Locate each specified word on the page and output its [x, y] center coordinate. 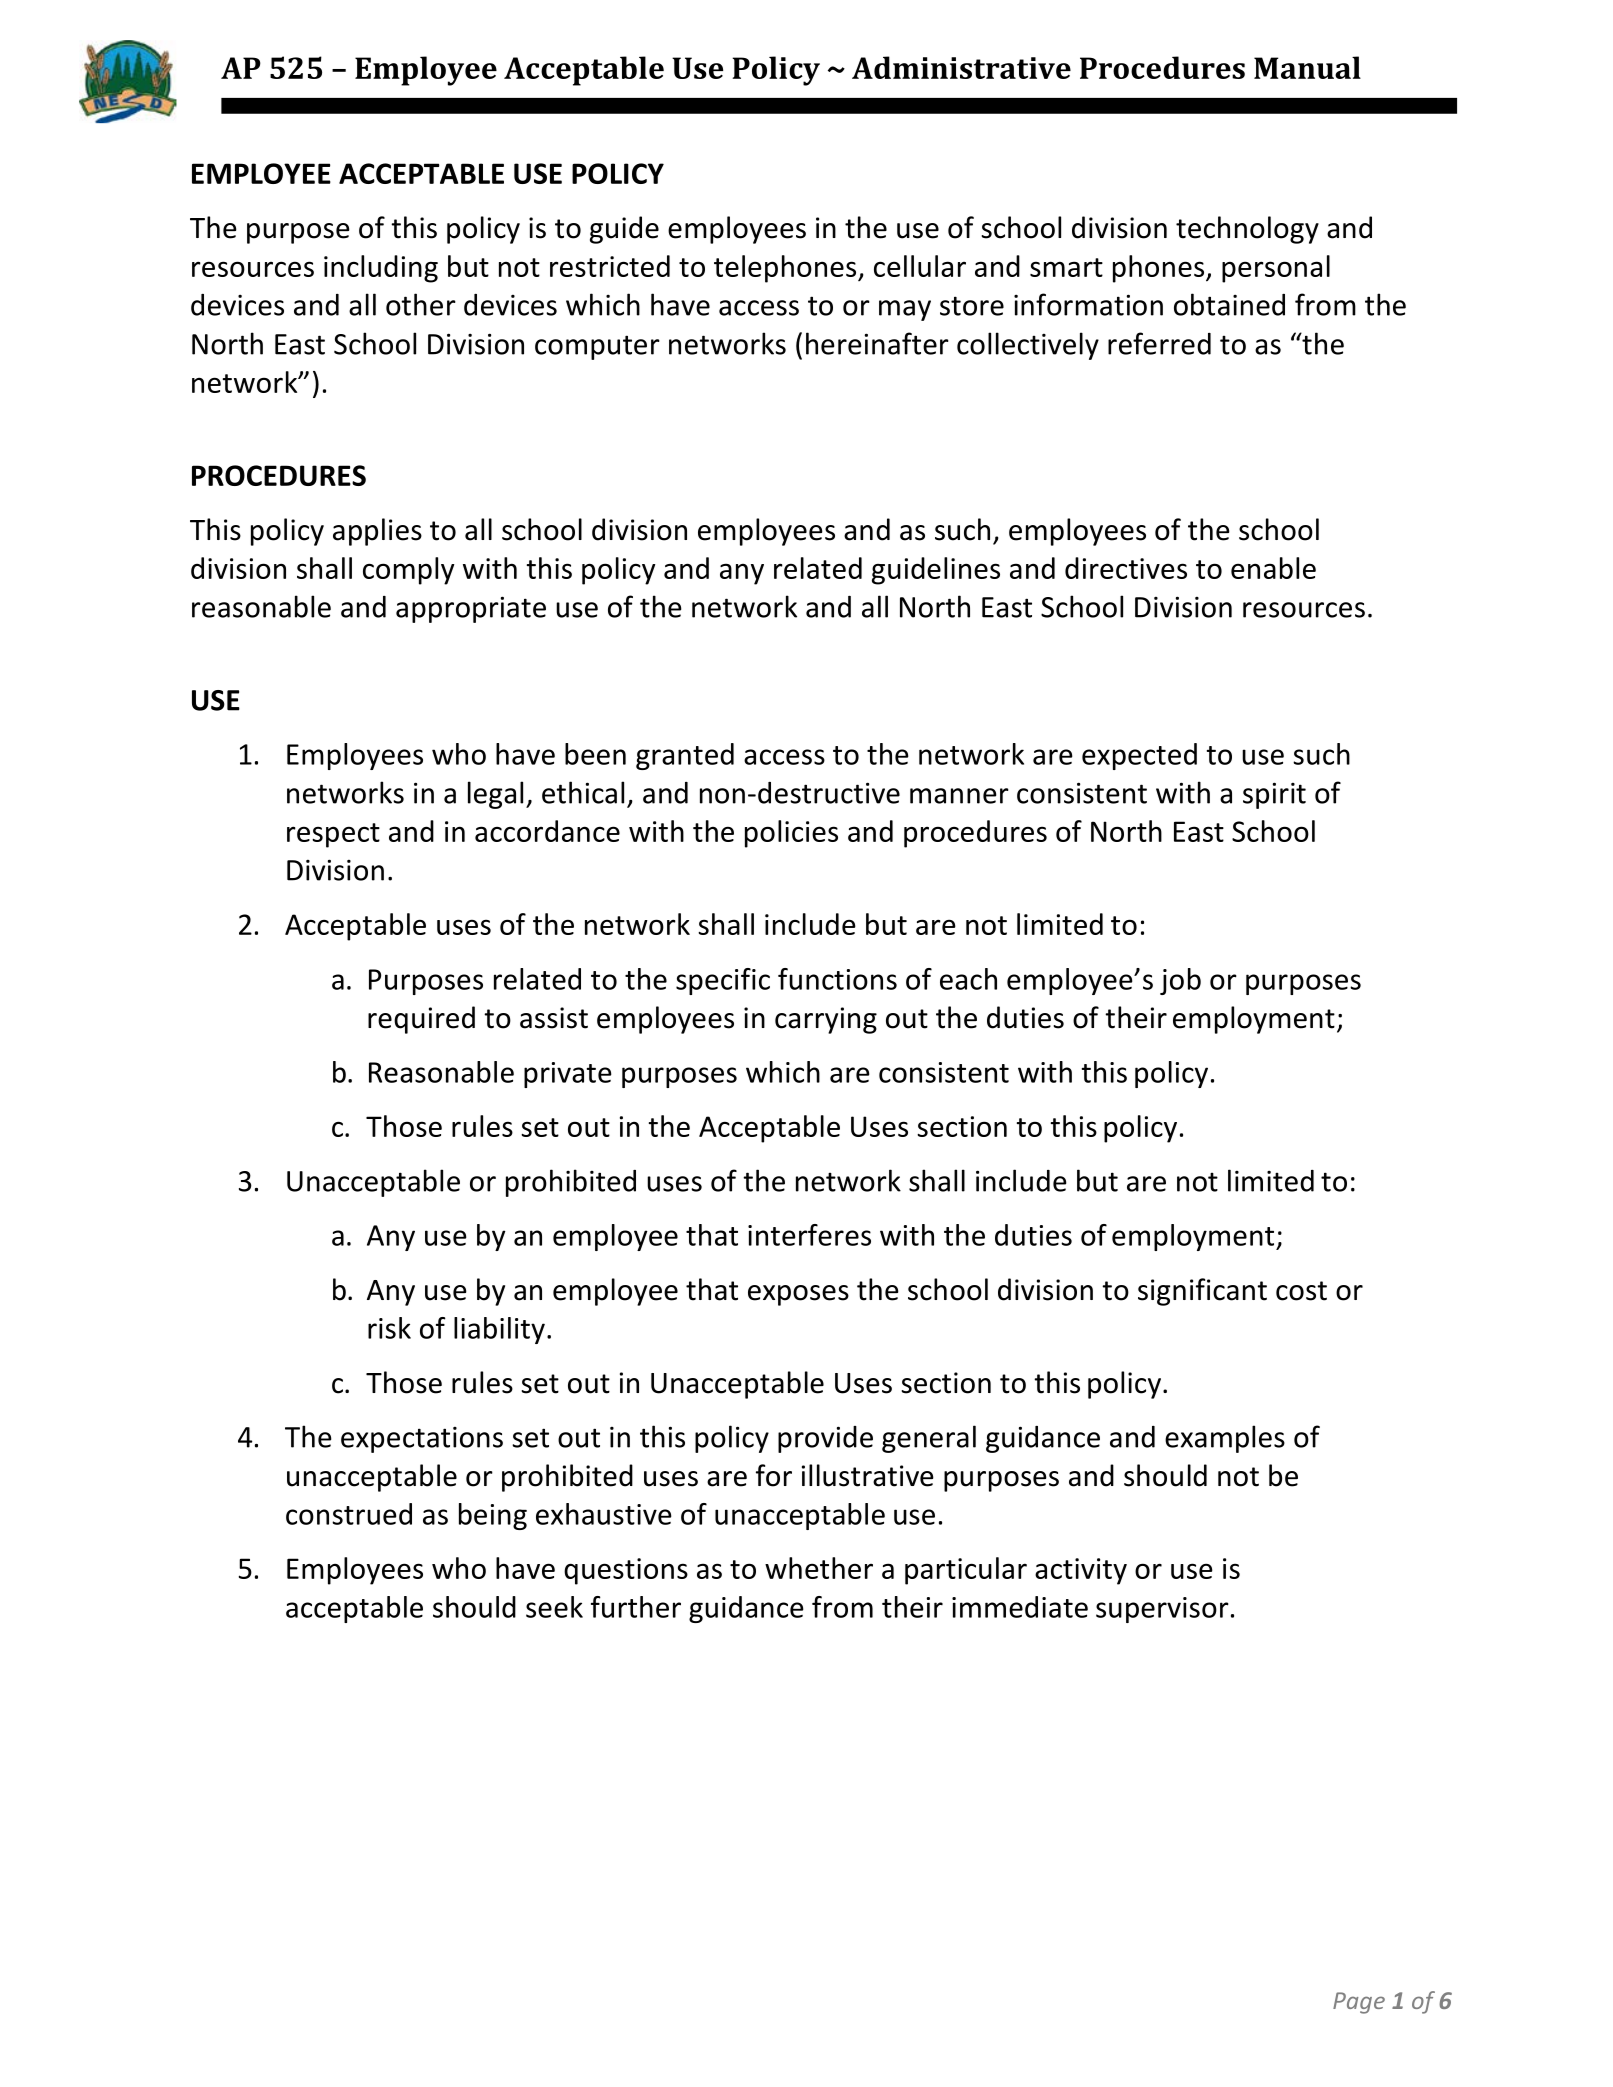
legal [495, 795]
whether [819, 1568]
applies [377, 532]
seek [554, 1607]
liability [499, 1330]
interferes [809, 1235]
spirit [1274, 795]
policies [791, 834]
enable [1273, 568]
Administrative [961, 67]
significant [1202, 1292]
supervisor [1162, 1610]
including [381, 269]
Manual [1307, 67]
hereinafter [877, 343]
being [493, 1516]
